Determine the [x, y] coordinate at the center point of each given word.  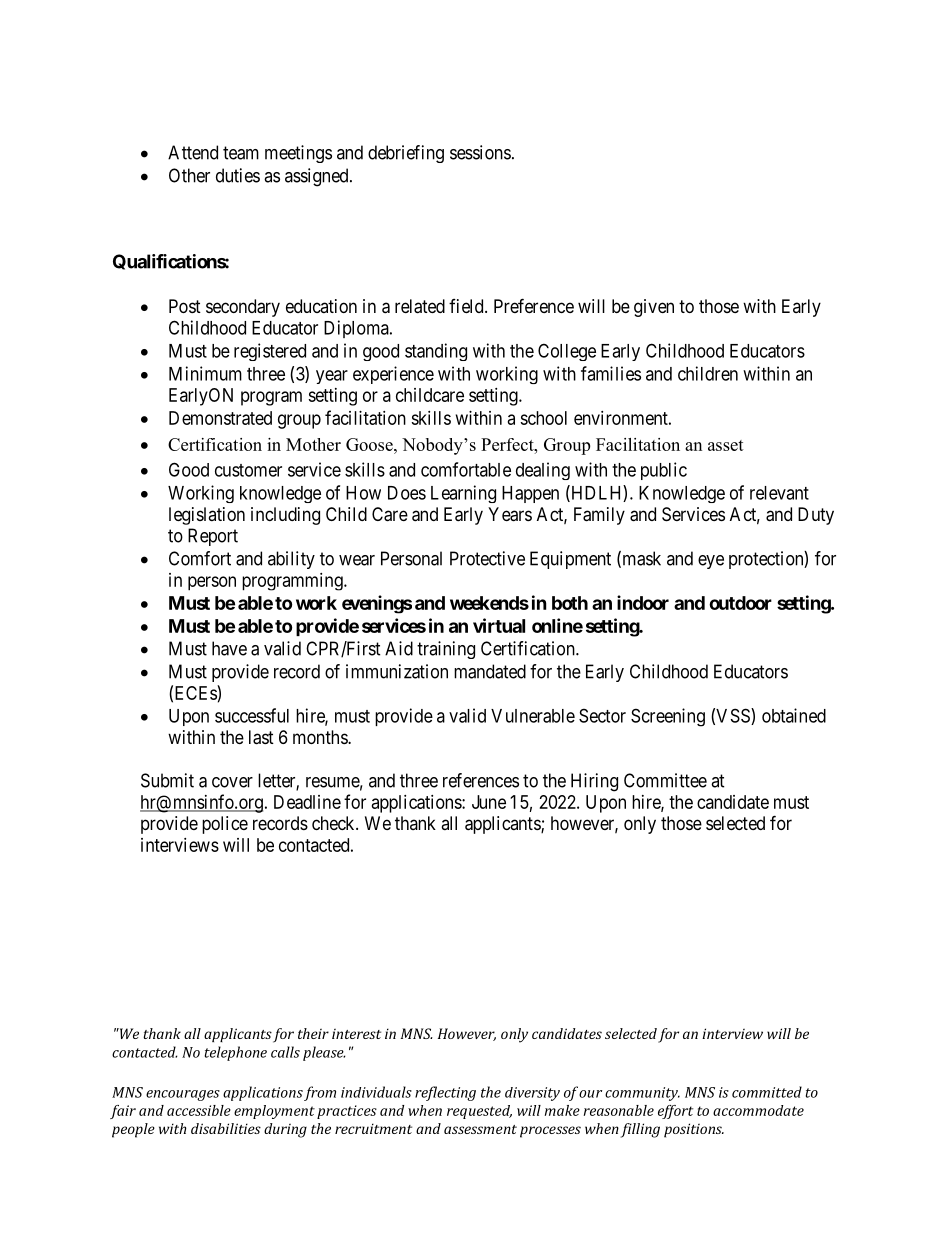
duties [238, 175]
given [654, 308]
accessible [199, 1110]
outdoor [740, 603]
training [446, 650]
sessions [480, 152]
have [229, 648]
